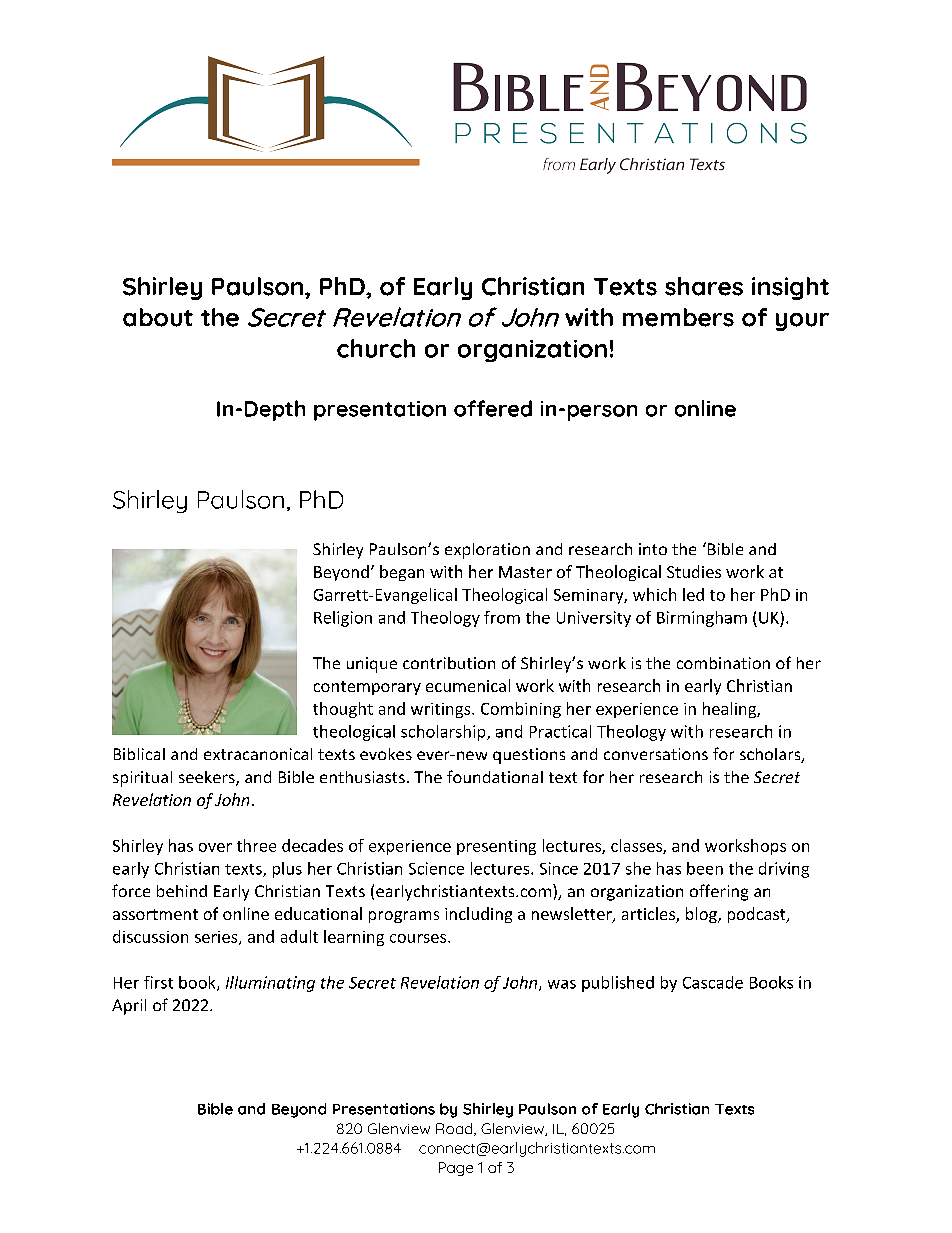  What do you see at coordinates (653, 549) in the screenshot?
I see `into` at bounding box center [653, 549].
